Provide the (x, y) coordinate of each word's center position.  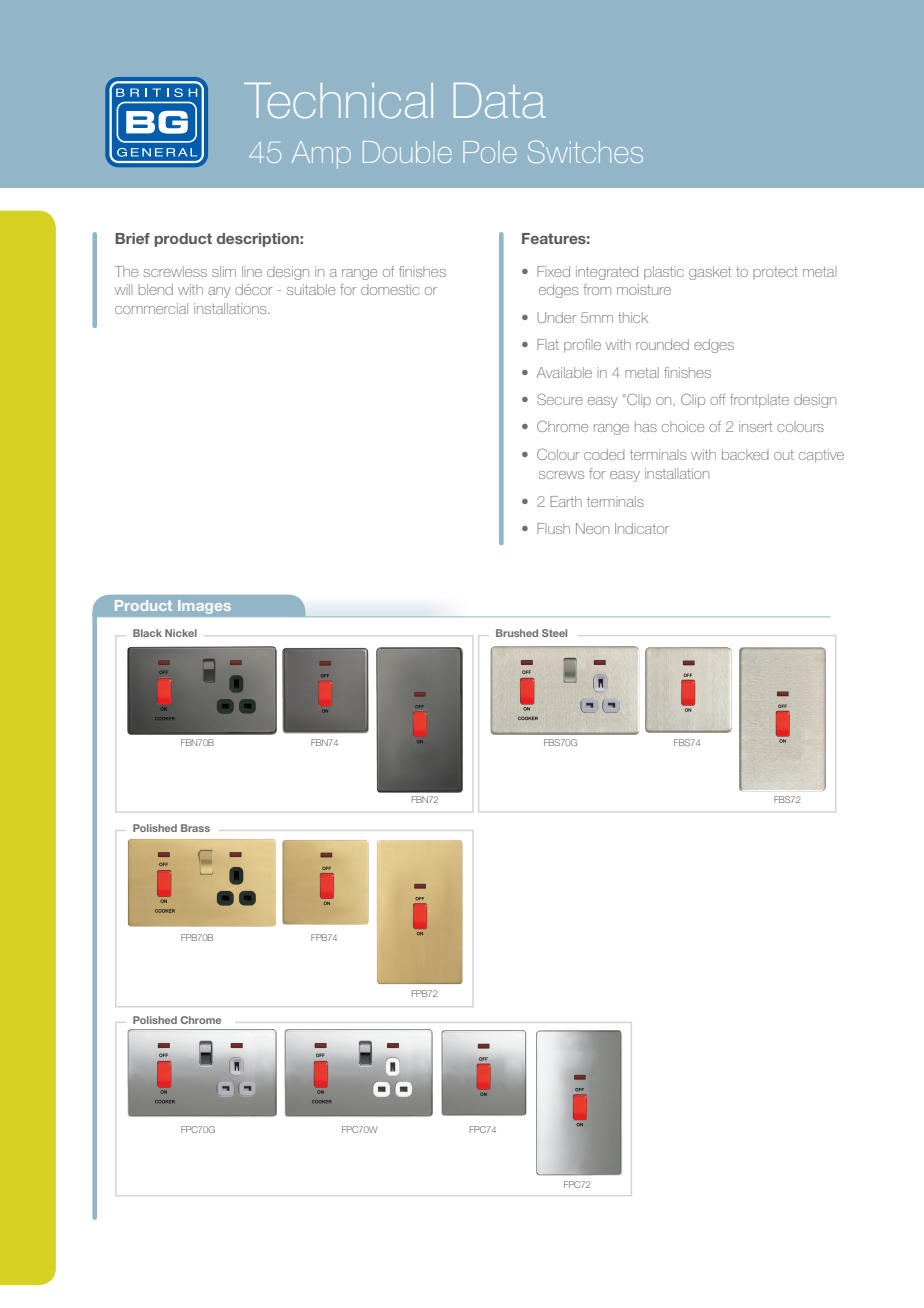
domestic (390, 289)
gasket (710, 273)
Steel (554, 633)
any (219, 292)
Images (204, 607)
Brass (195, 828)
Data (499, 100)
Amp (321, 154)
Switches (585, 151)
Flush (553, 528)
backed (745, 454)
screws (561, 475)
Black (147, 633)
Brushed (517, 633)
